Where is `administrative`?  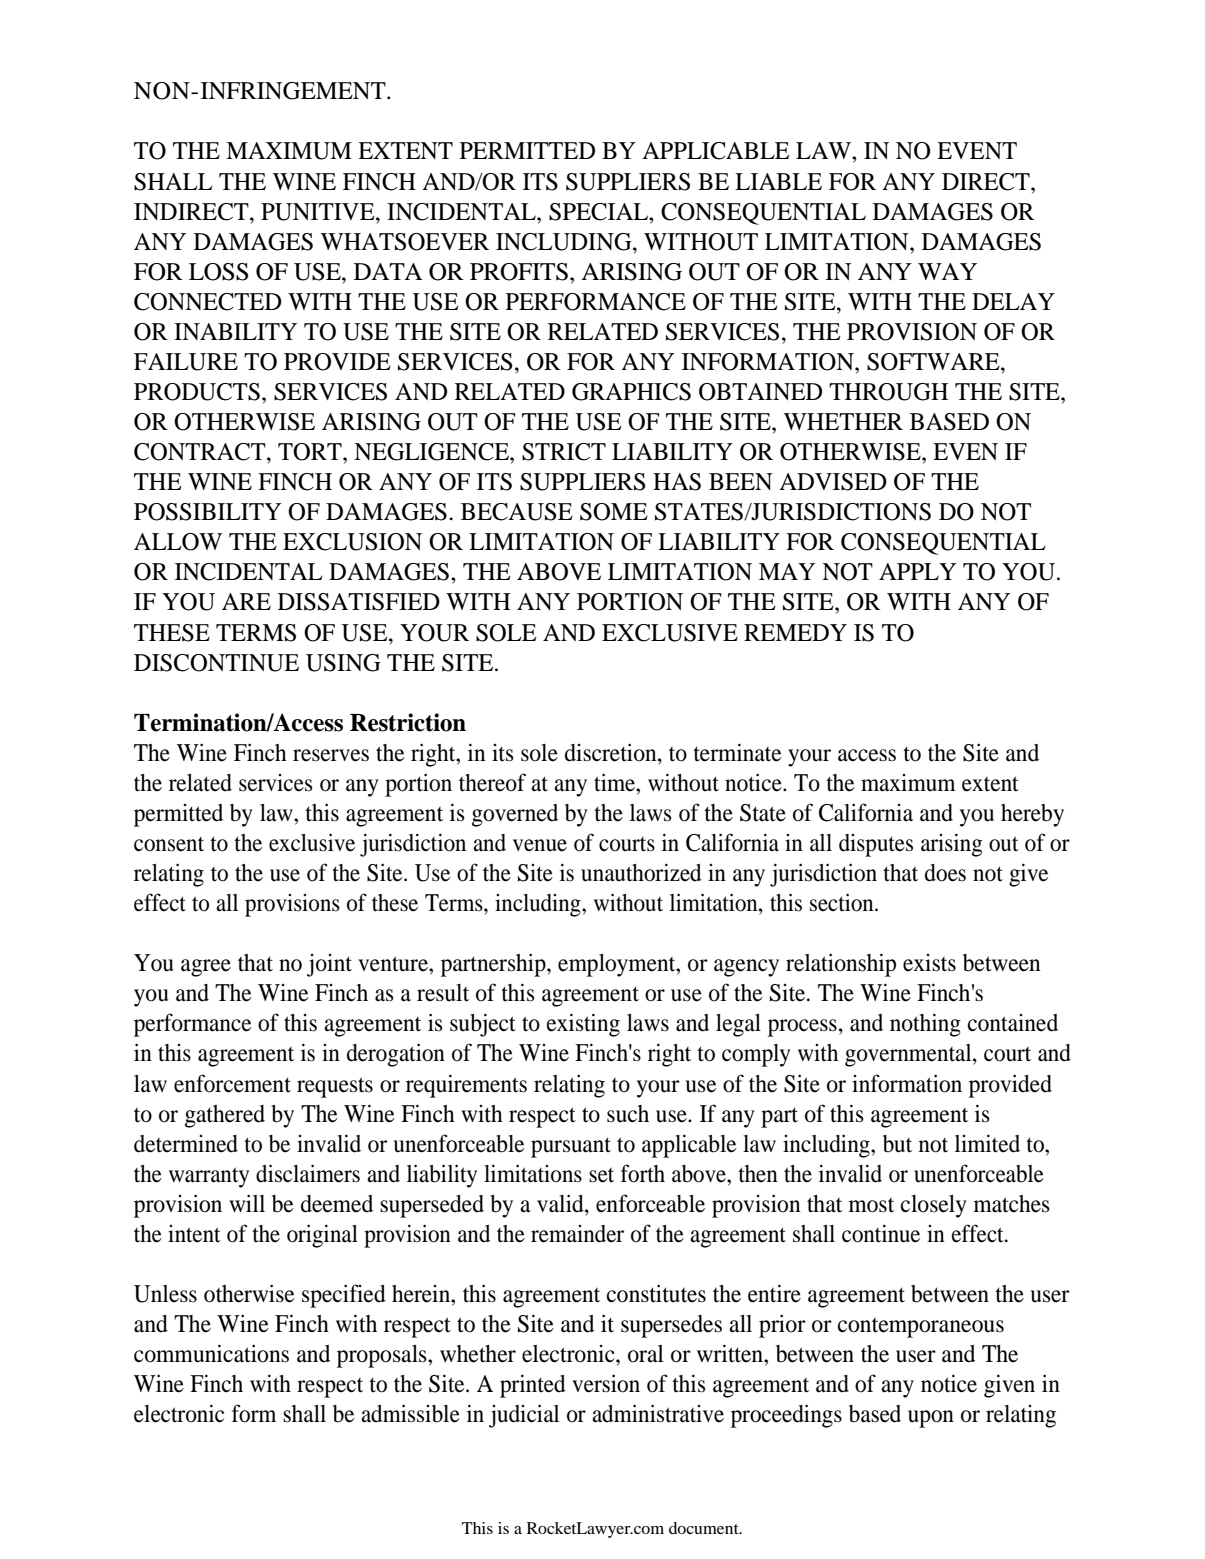
administrative is located at coordinates (658, 1413).
